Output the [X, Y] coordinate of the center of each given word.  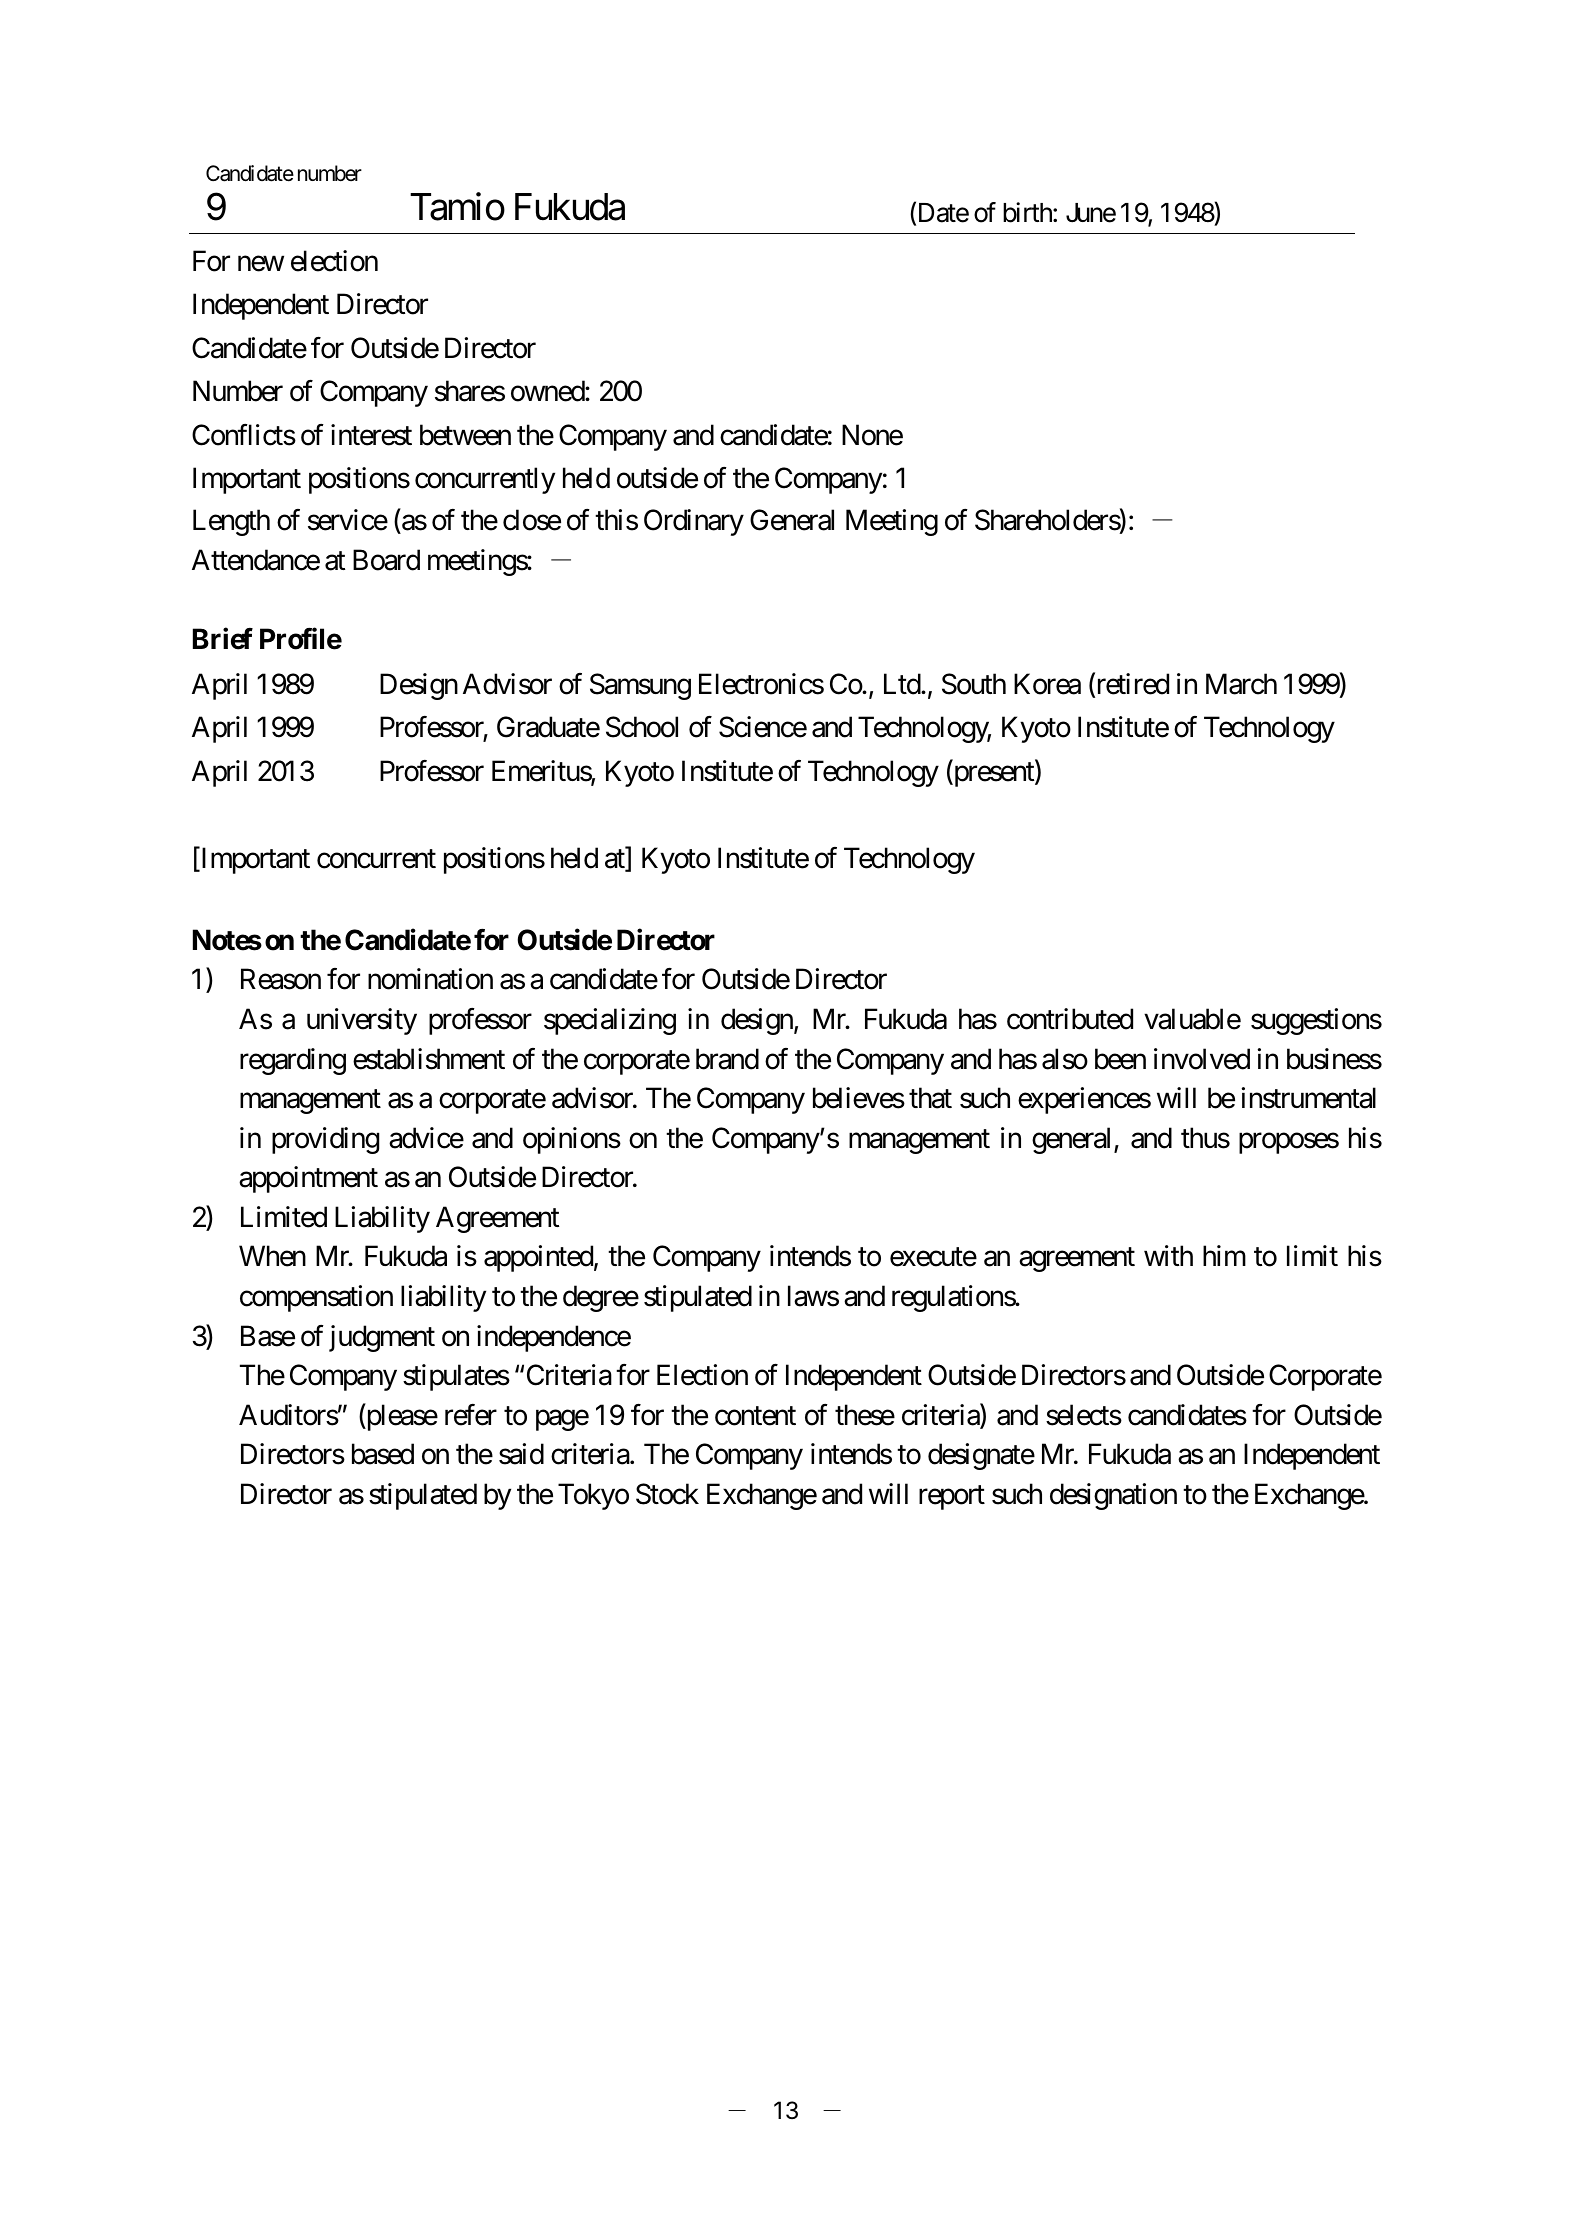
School [642, 727]
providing [325, 1140]
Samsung [640, 686]
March [1241, 684]
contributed [1070, 1019]
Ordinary [694, 522]
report [952, 1498]
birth [1028, 212]
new [261, 264]
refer [471, 1415]
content [755, 1416]
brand [727, 1059]
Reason [281, 979]
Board [386, 560]
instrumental [1309, 1098]
